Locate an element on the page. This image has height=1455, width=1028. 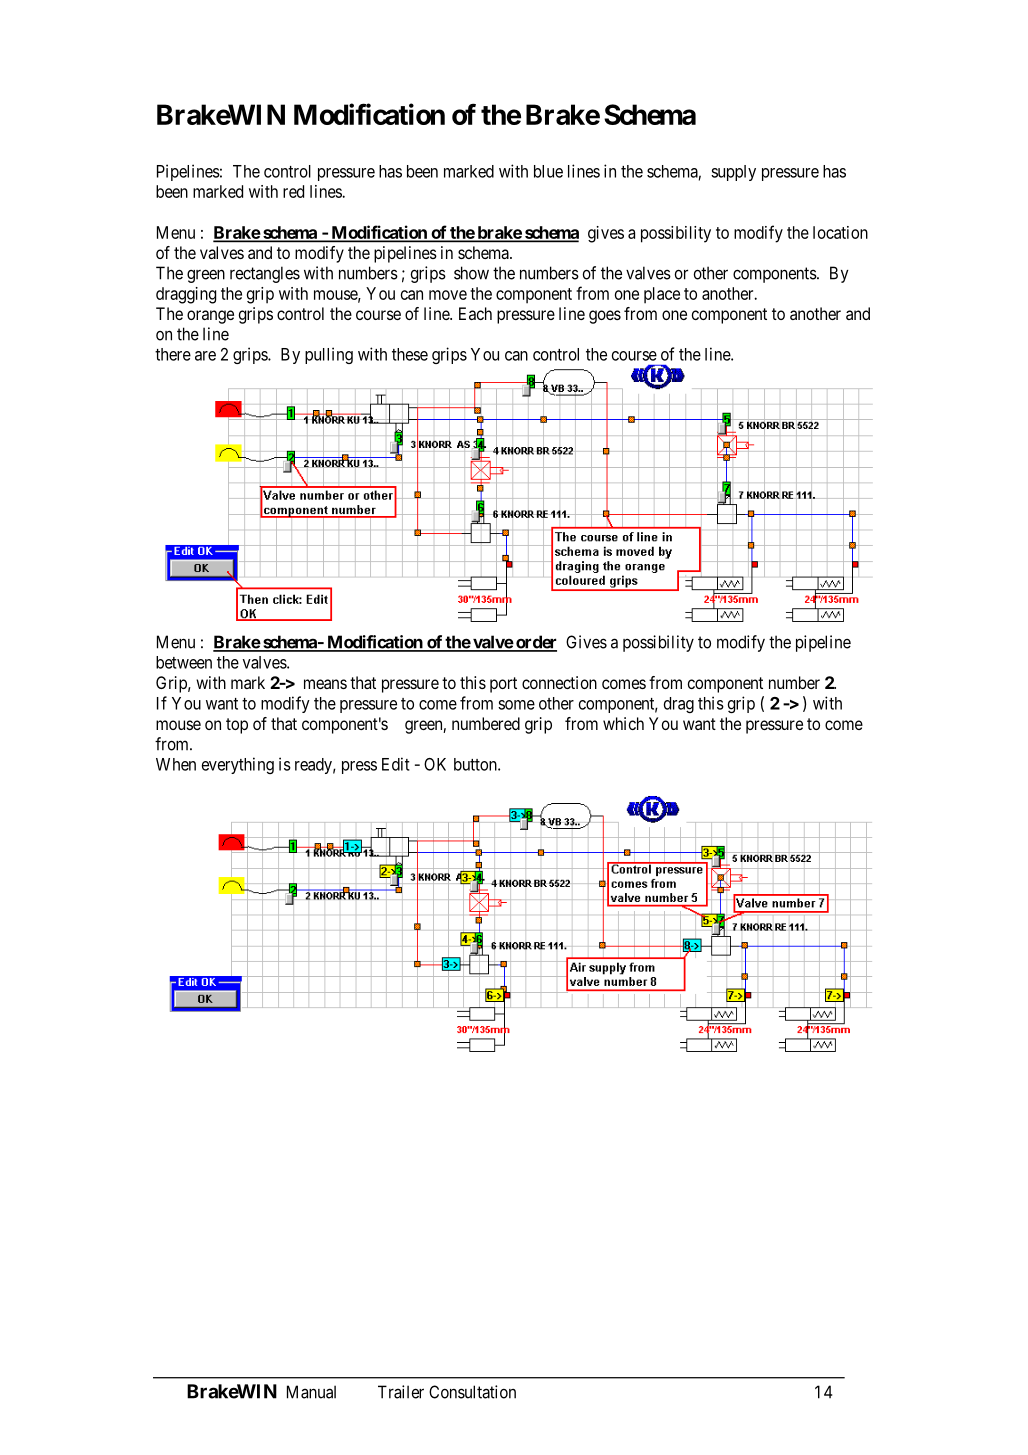
Trailer is located at coordinates (401, 1392).
